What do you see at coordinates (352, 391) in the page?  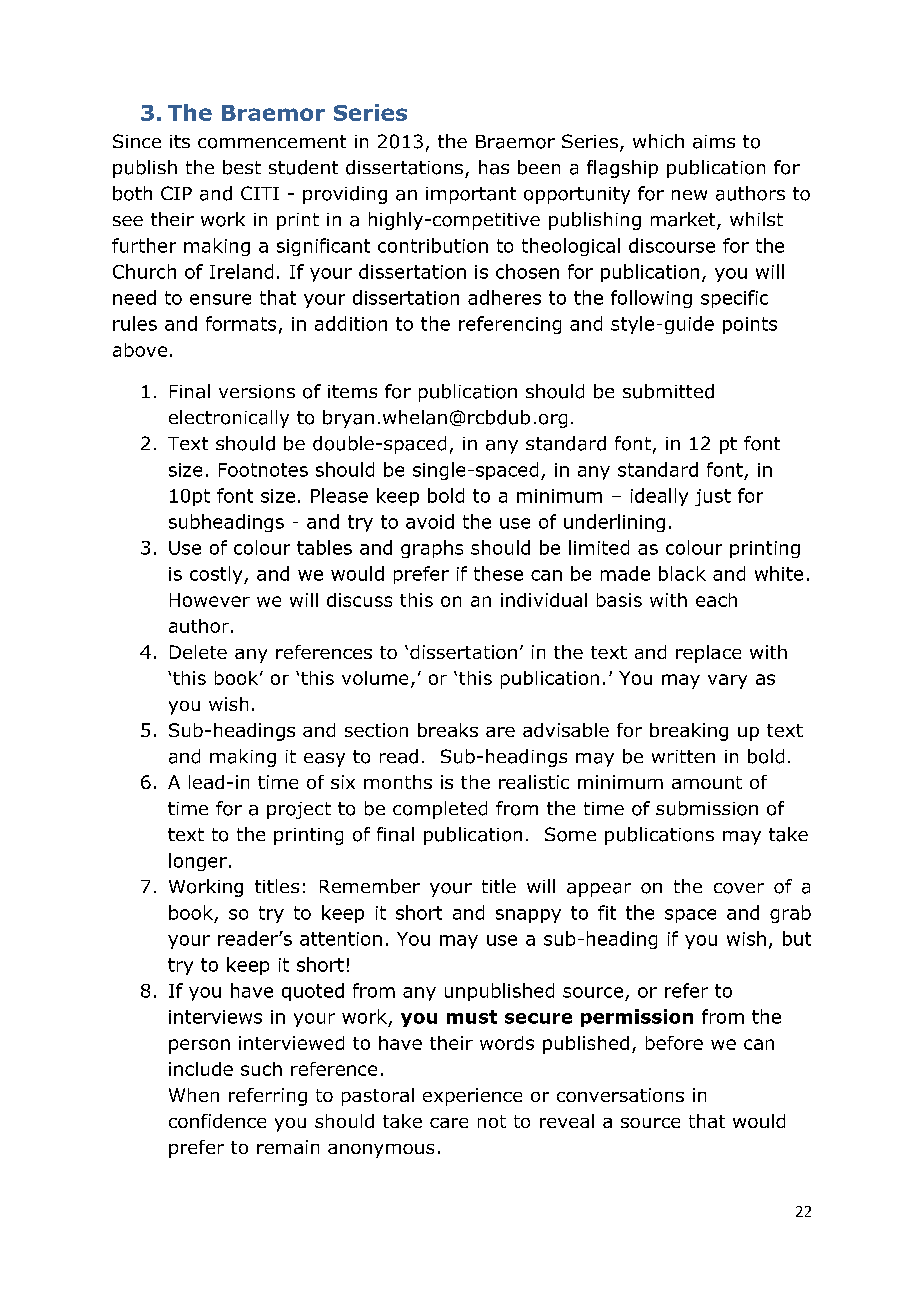 I see `items` at bounding box center [352, 391].
